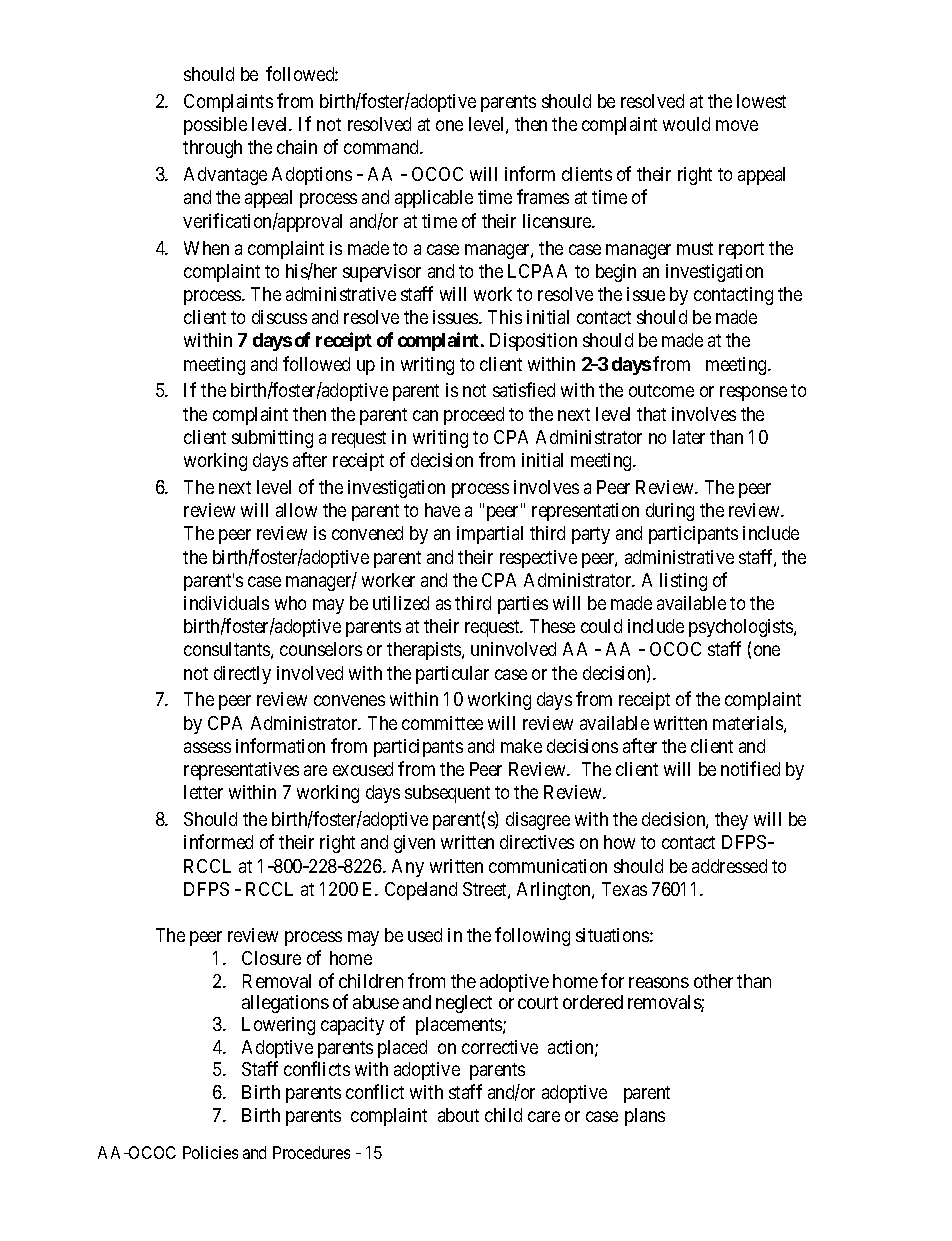 The image size is (952, 1241). I want to click on representatives, so click(241, 771).
